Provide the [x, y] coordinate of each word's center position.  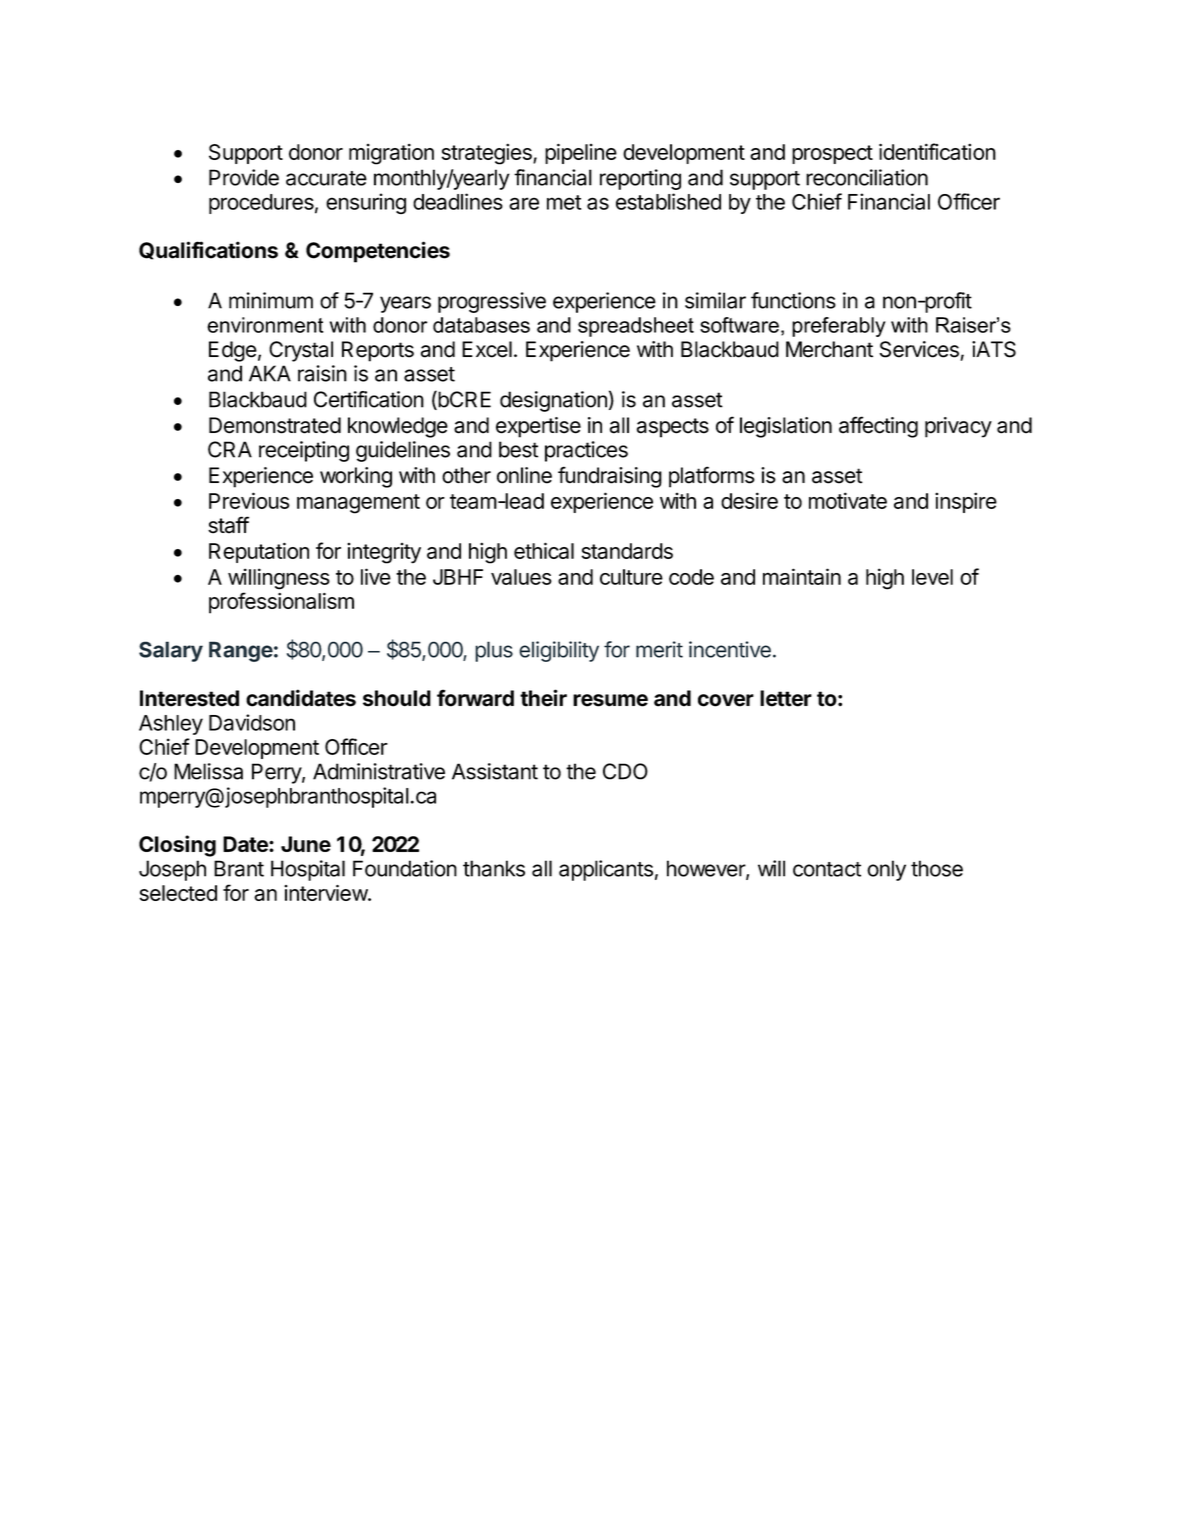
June [306, 844]
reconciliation [867, 177]
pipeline [581, 153]
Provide [244, 177]
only [886, 870]
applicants [606, 870]
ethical [544, 550]
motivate [848, 500]
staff [228, 525]
